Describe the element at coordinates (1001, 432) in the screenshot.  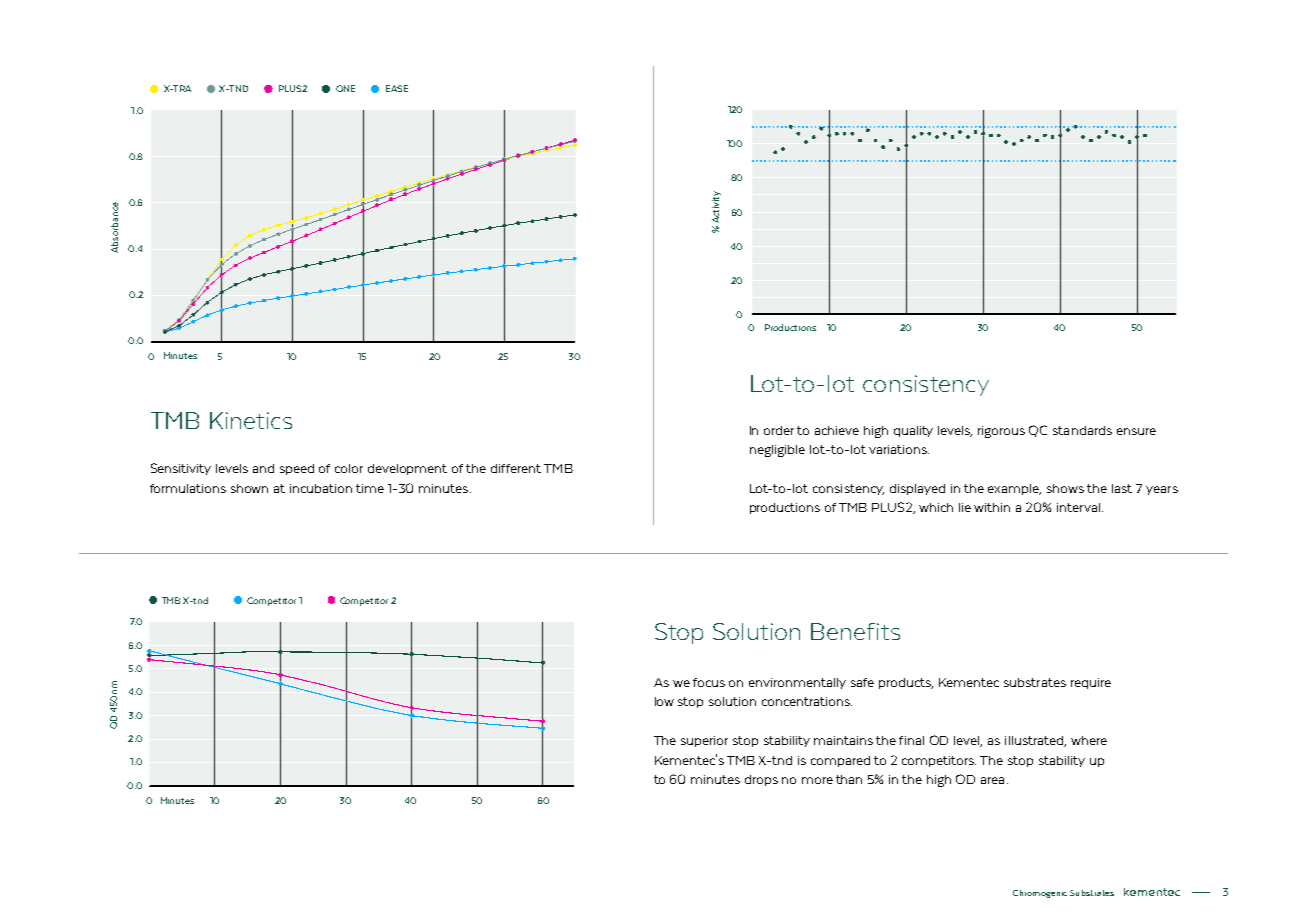
I see `rigorous` at that location.
